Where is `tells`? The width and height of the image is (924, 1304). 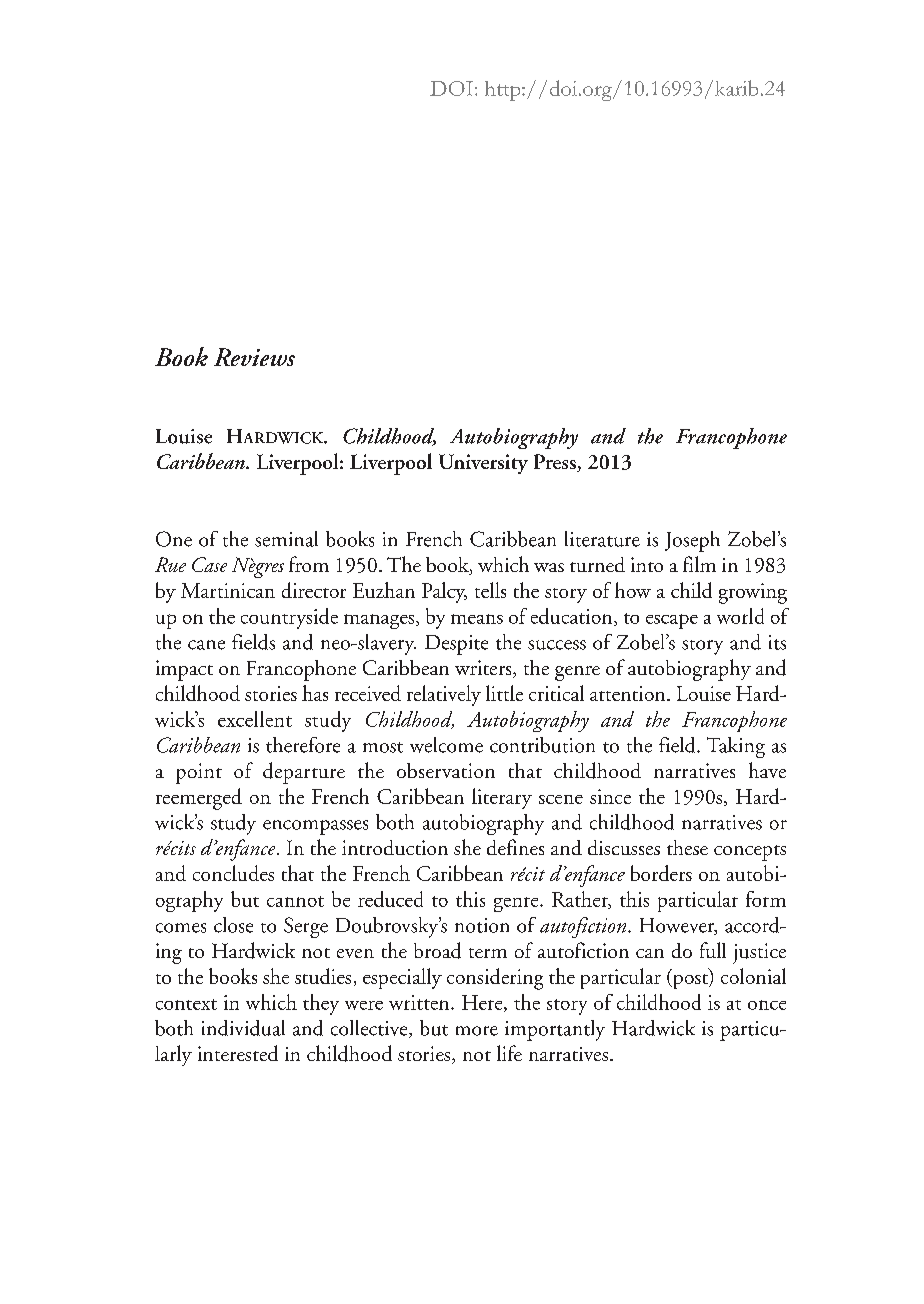
tells is located at coordinates (490, 590).
